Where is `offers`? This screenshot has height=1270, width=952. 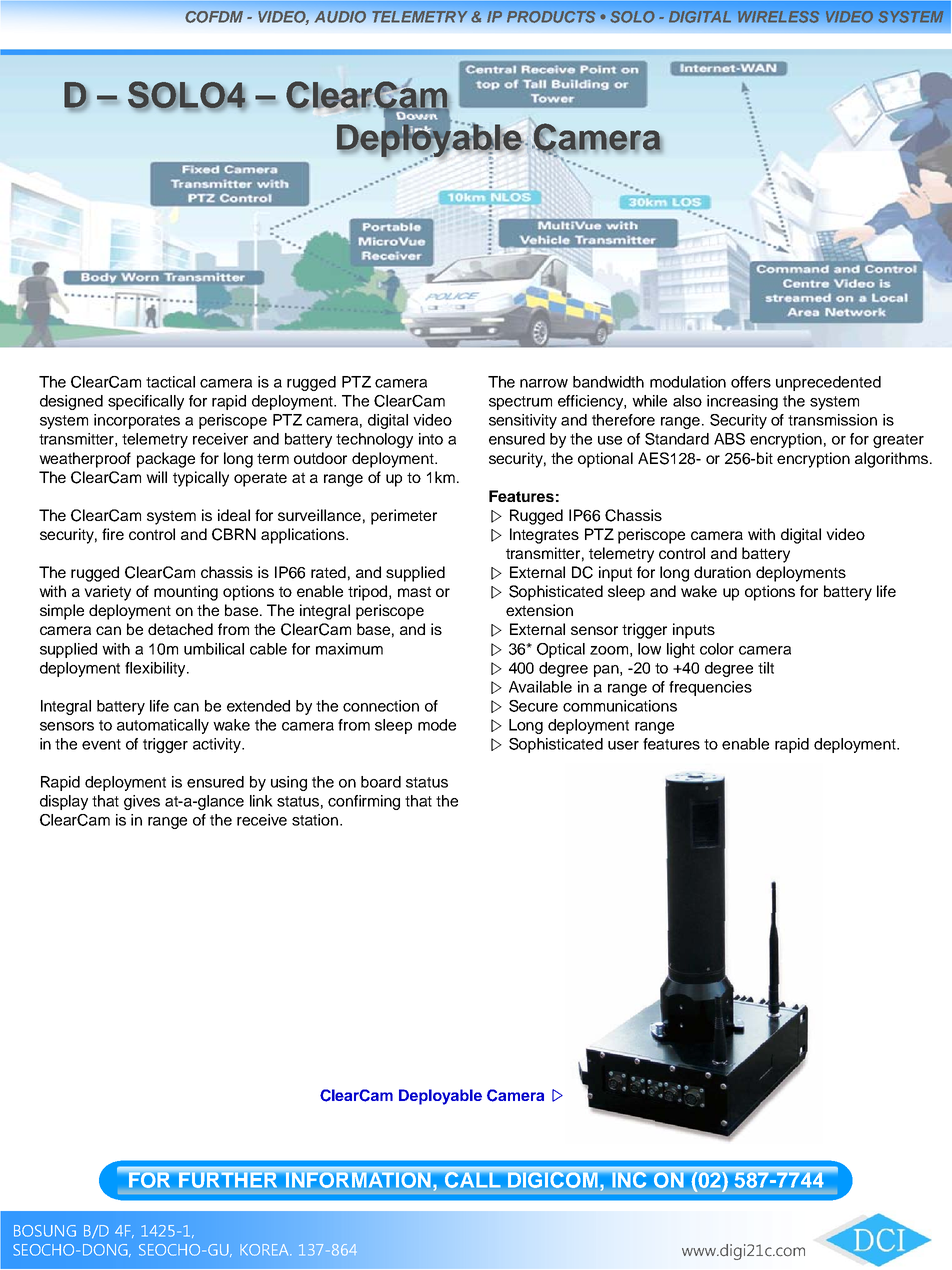
offers is located at coordinates (751, 382).
